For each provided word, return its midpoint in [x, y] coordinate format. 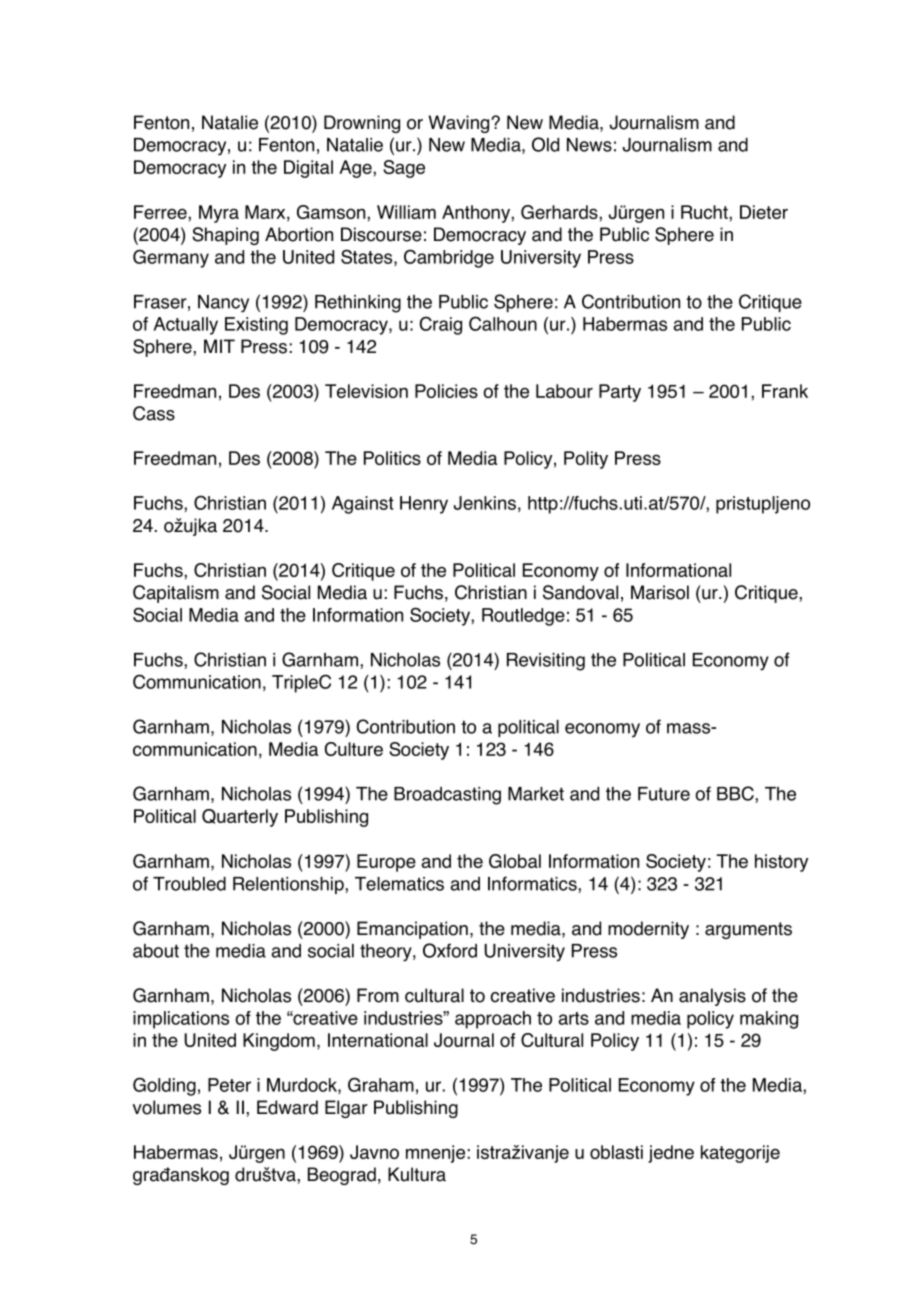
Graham [381, 1084]
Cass [154, 413]
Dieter [764, 212]
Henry [424, 505]
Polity [586, 460]
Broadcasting [447, 796]
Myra [219, 214]
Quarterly [240, 818]
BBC [736, 793]
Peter [229, 1085]
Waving [460, 124]
